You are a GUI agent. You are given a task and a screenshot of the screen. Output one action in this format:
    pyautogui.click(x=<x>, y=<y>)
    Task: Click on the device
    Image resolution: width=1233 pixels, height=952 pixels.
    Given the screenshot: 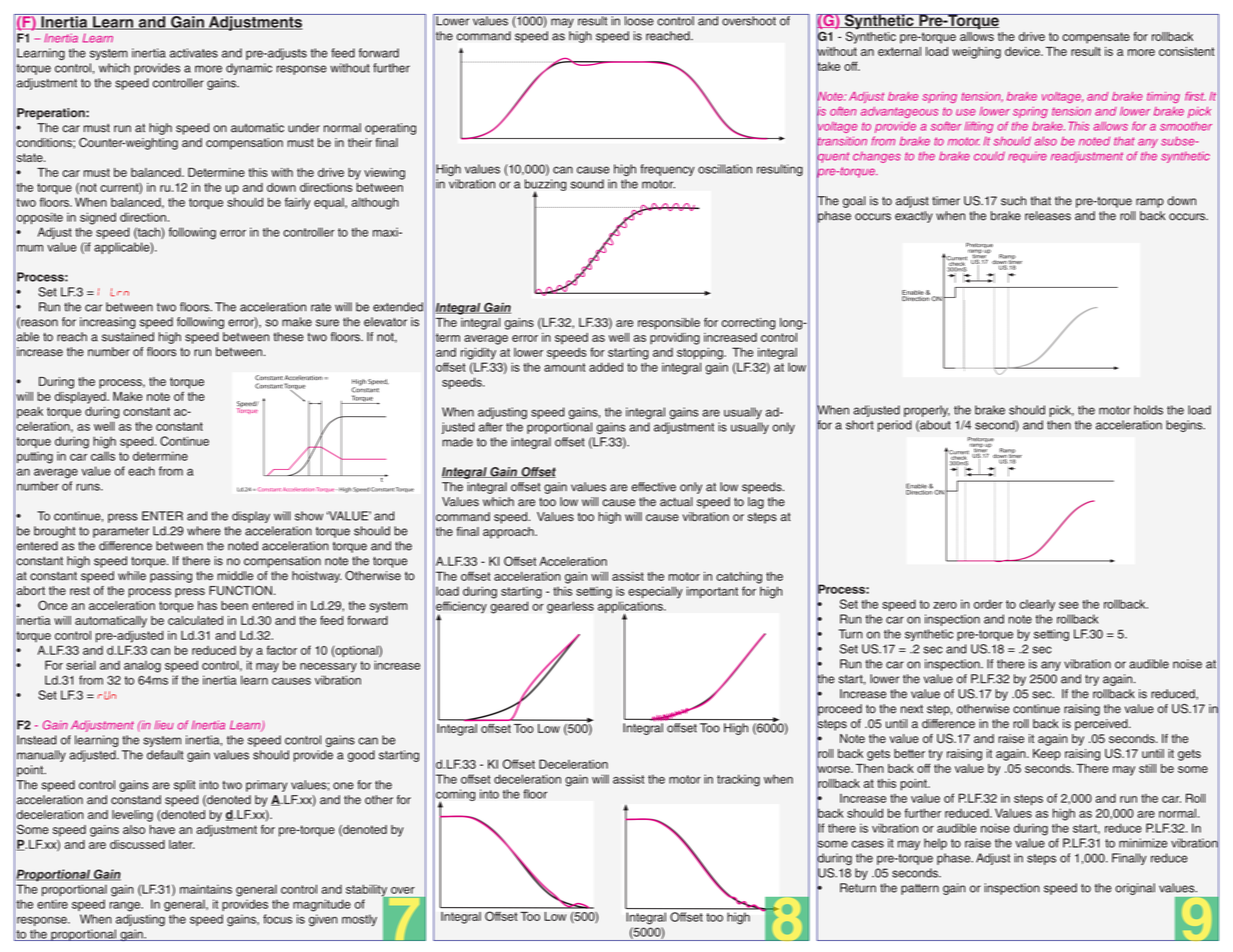 What is the action you would take?
    pyautogui.click(x=1023, y=51)
